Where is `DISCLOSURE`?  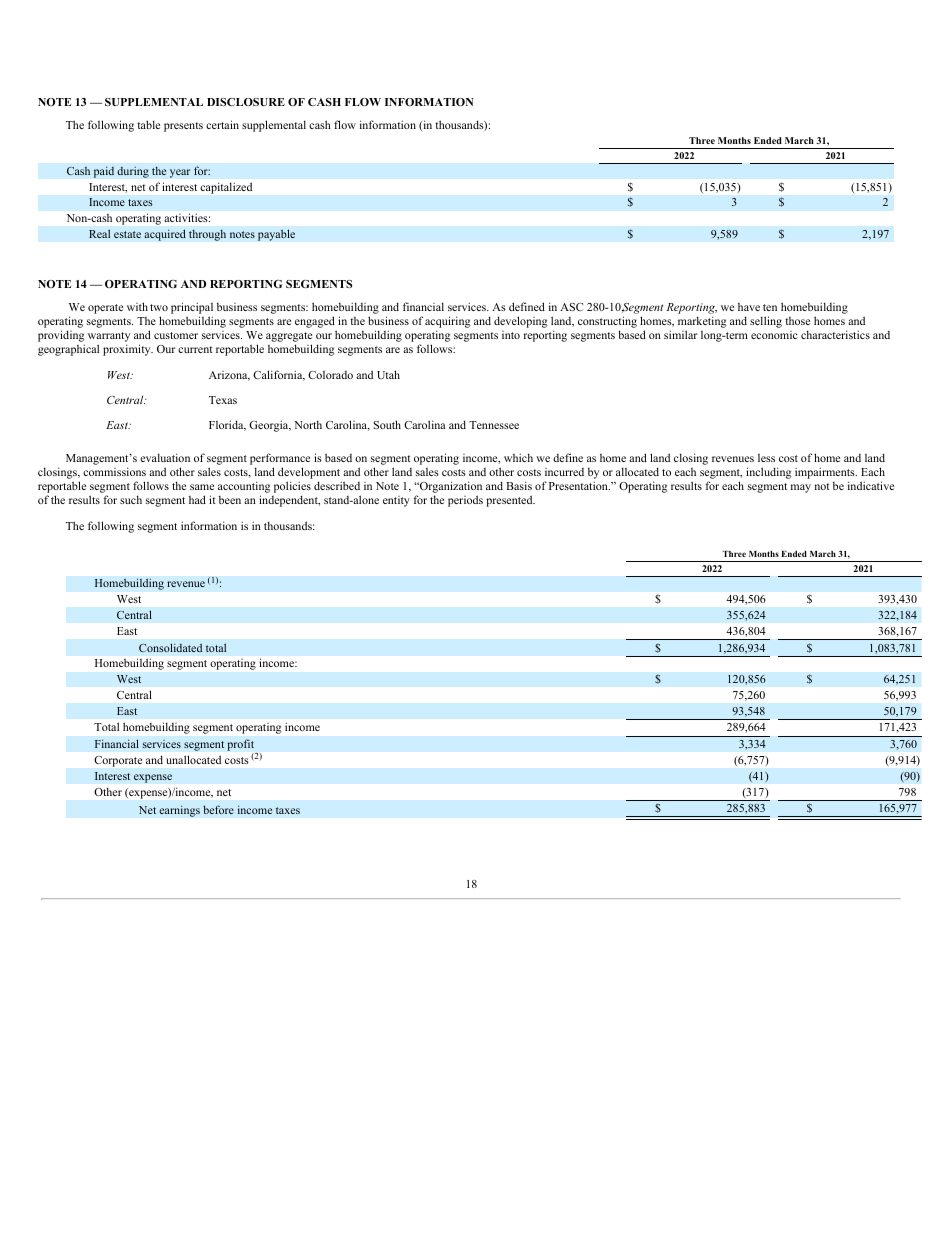 DISCLOSURE is located at coordinates (246, 102).
